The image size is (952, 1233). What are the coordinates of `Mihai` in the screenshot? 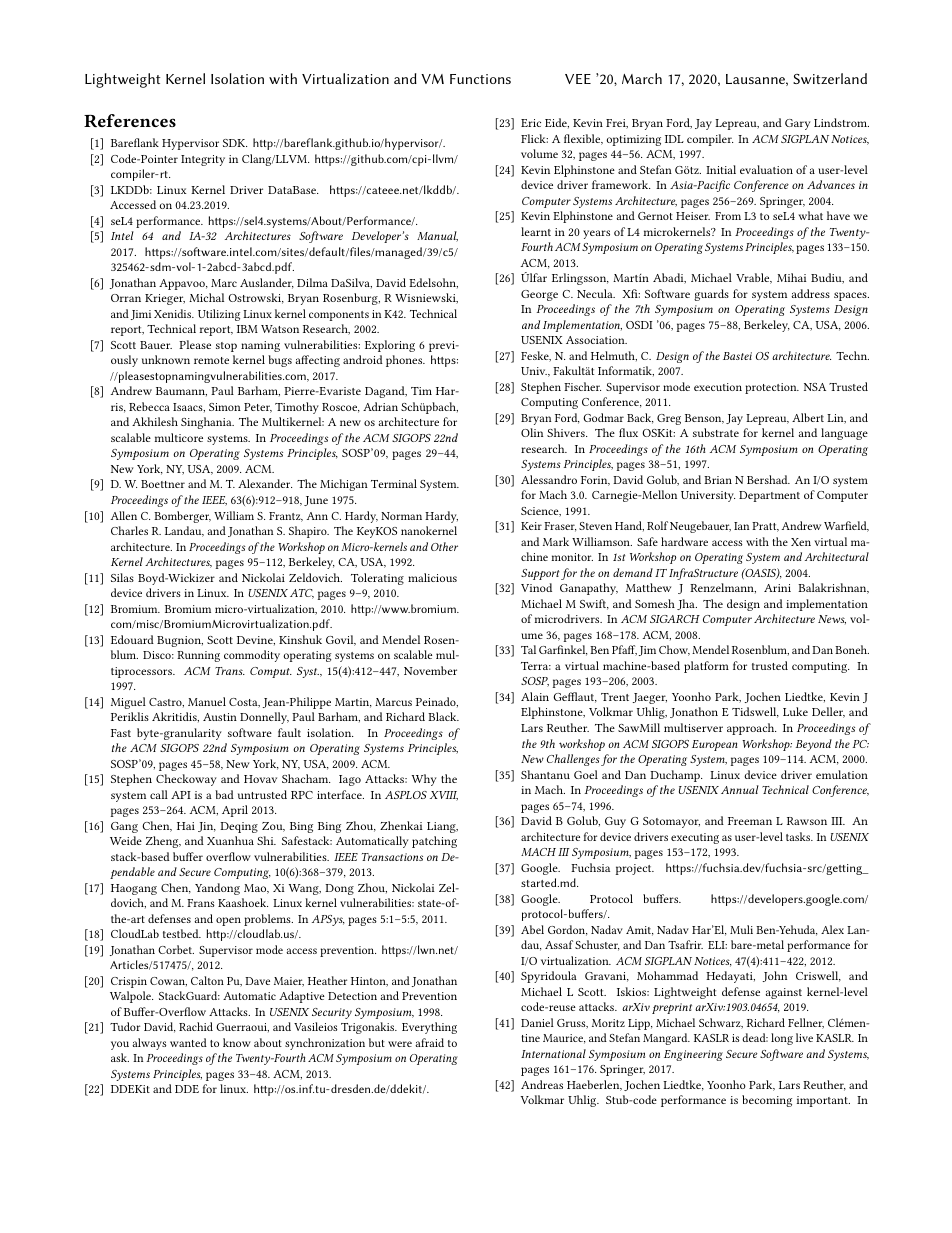 It's located at (792, 277).
